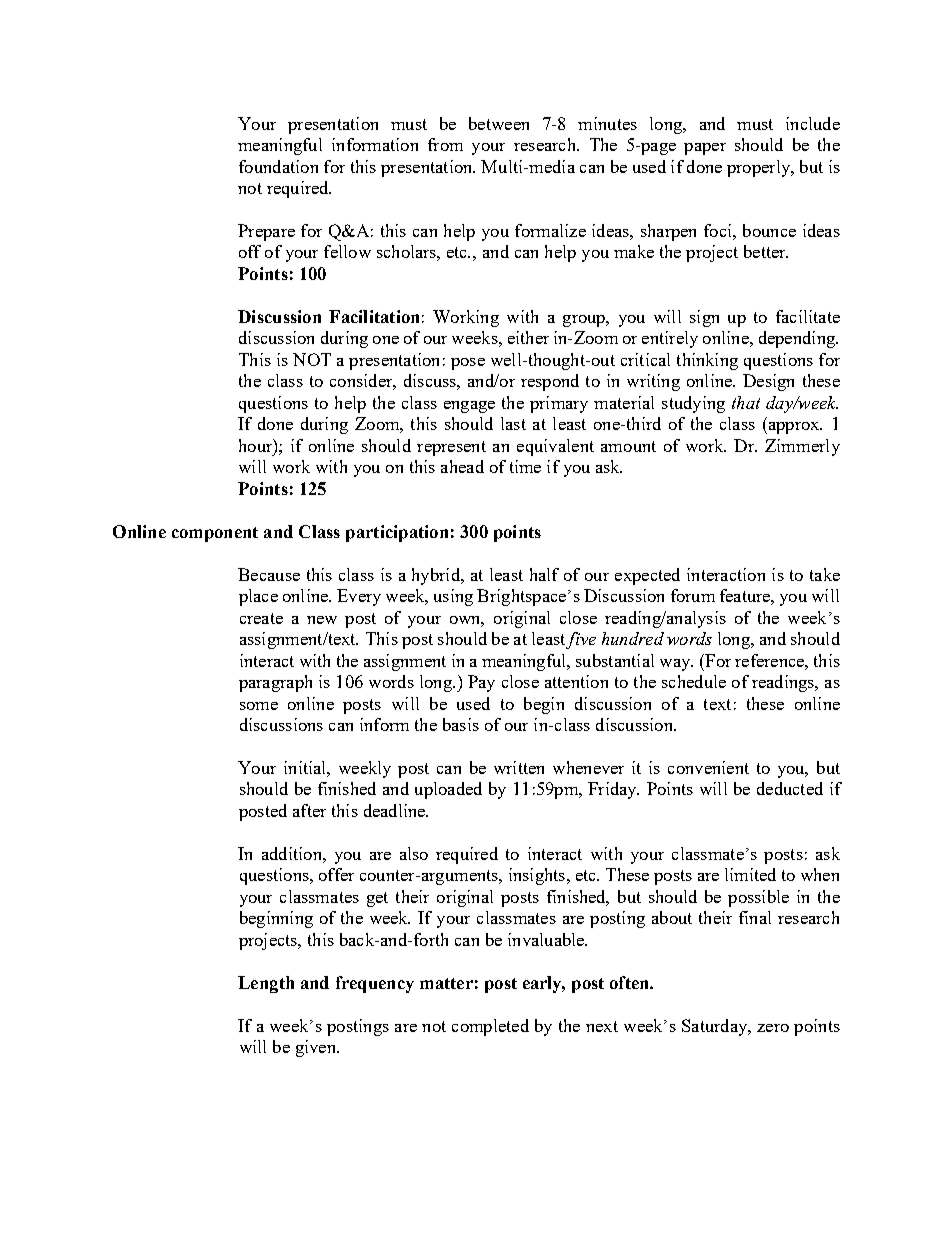 The height and width of the screenshot is (1233, 952). I want to click on between, so click(499, 123).
